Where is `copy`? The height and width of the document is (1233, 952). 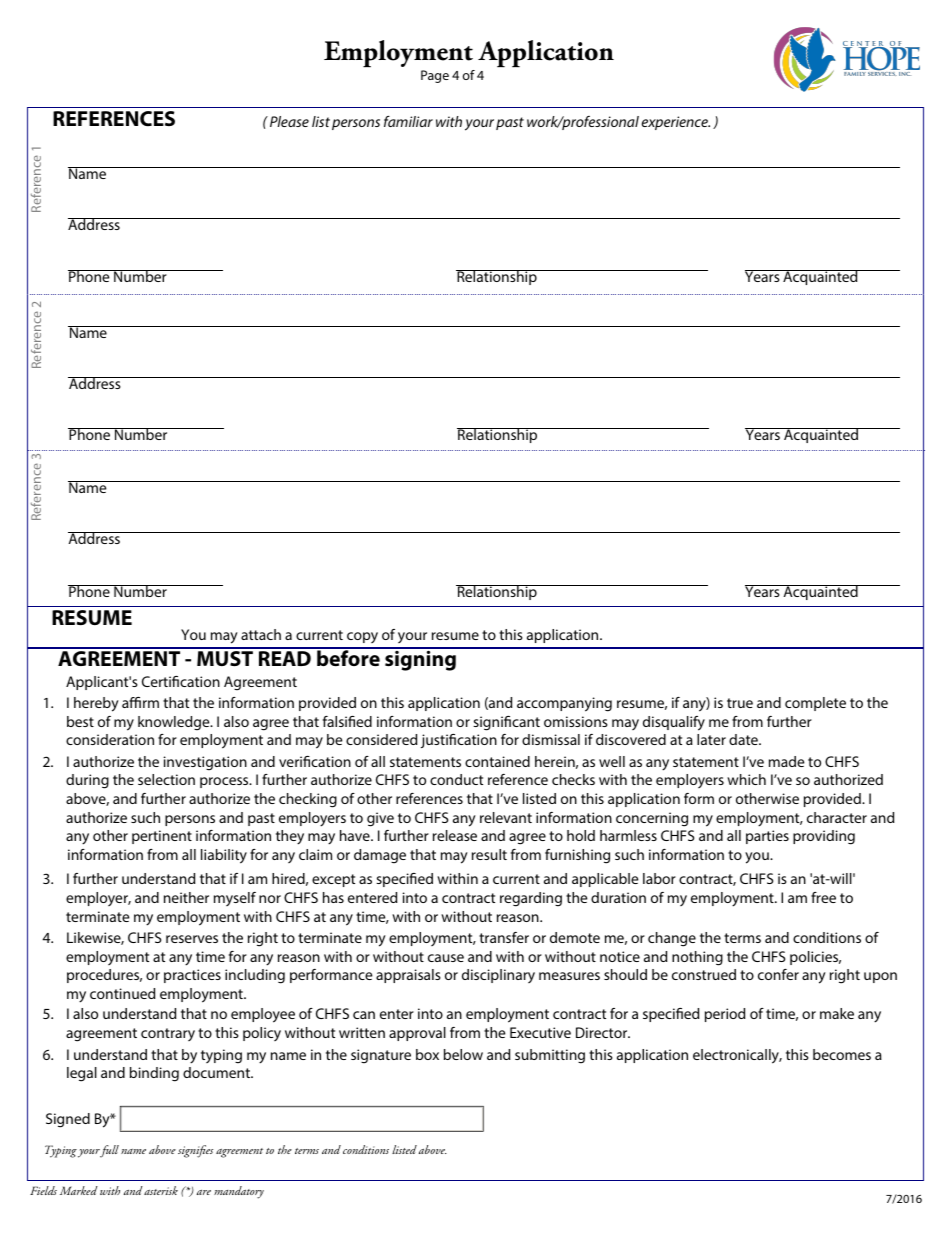
copy is located at coordinates (362, 637).
